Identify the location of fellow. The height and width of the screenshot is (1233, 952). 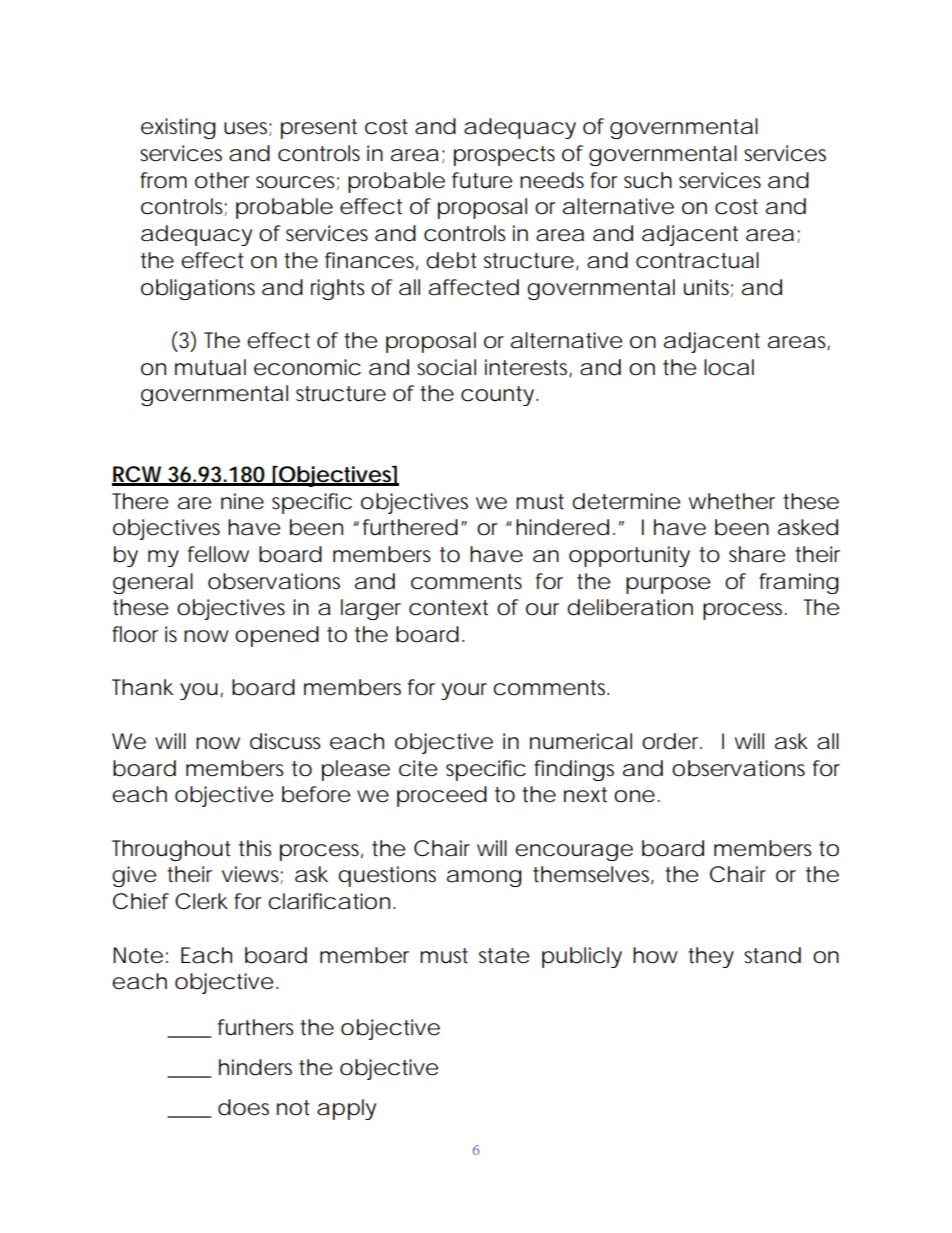
(218, 554).
